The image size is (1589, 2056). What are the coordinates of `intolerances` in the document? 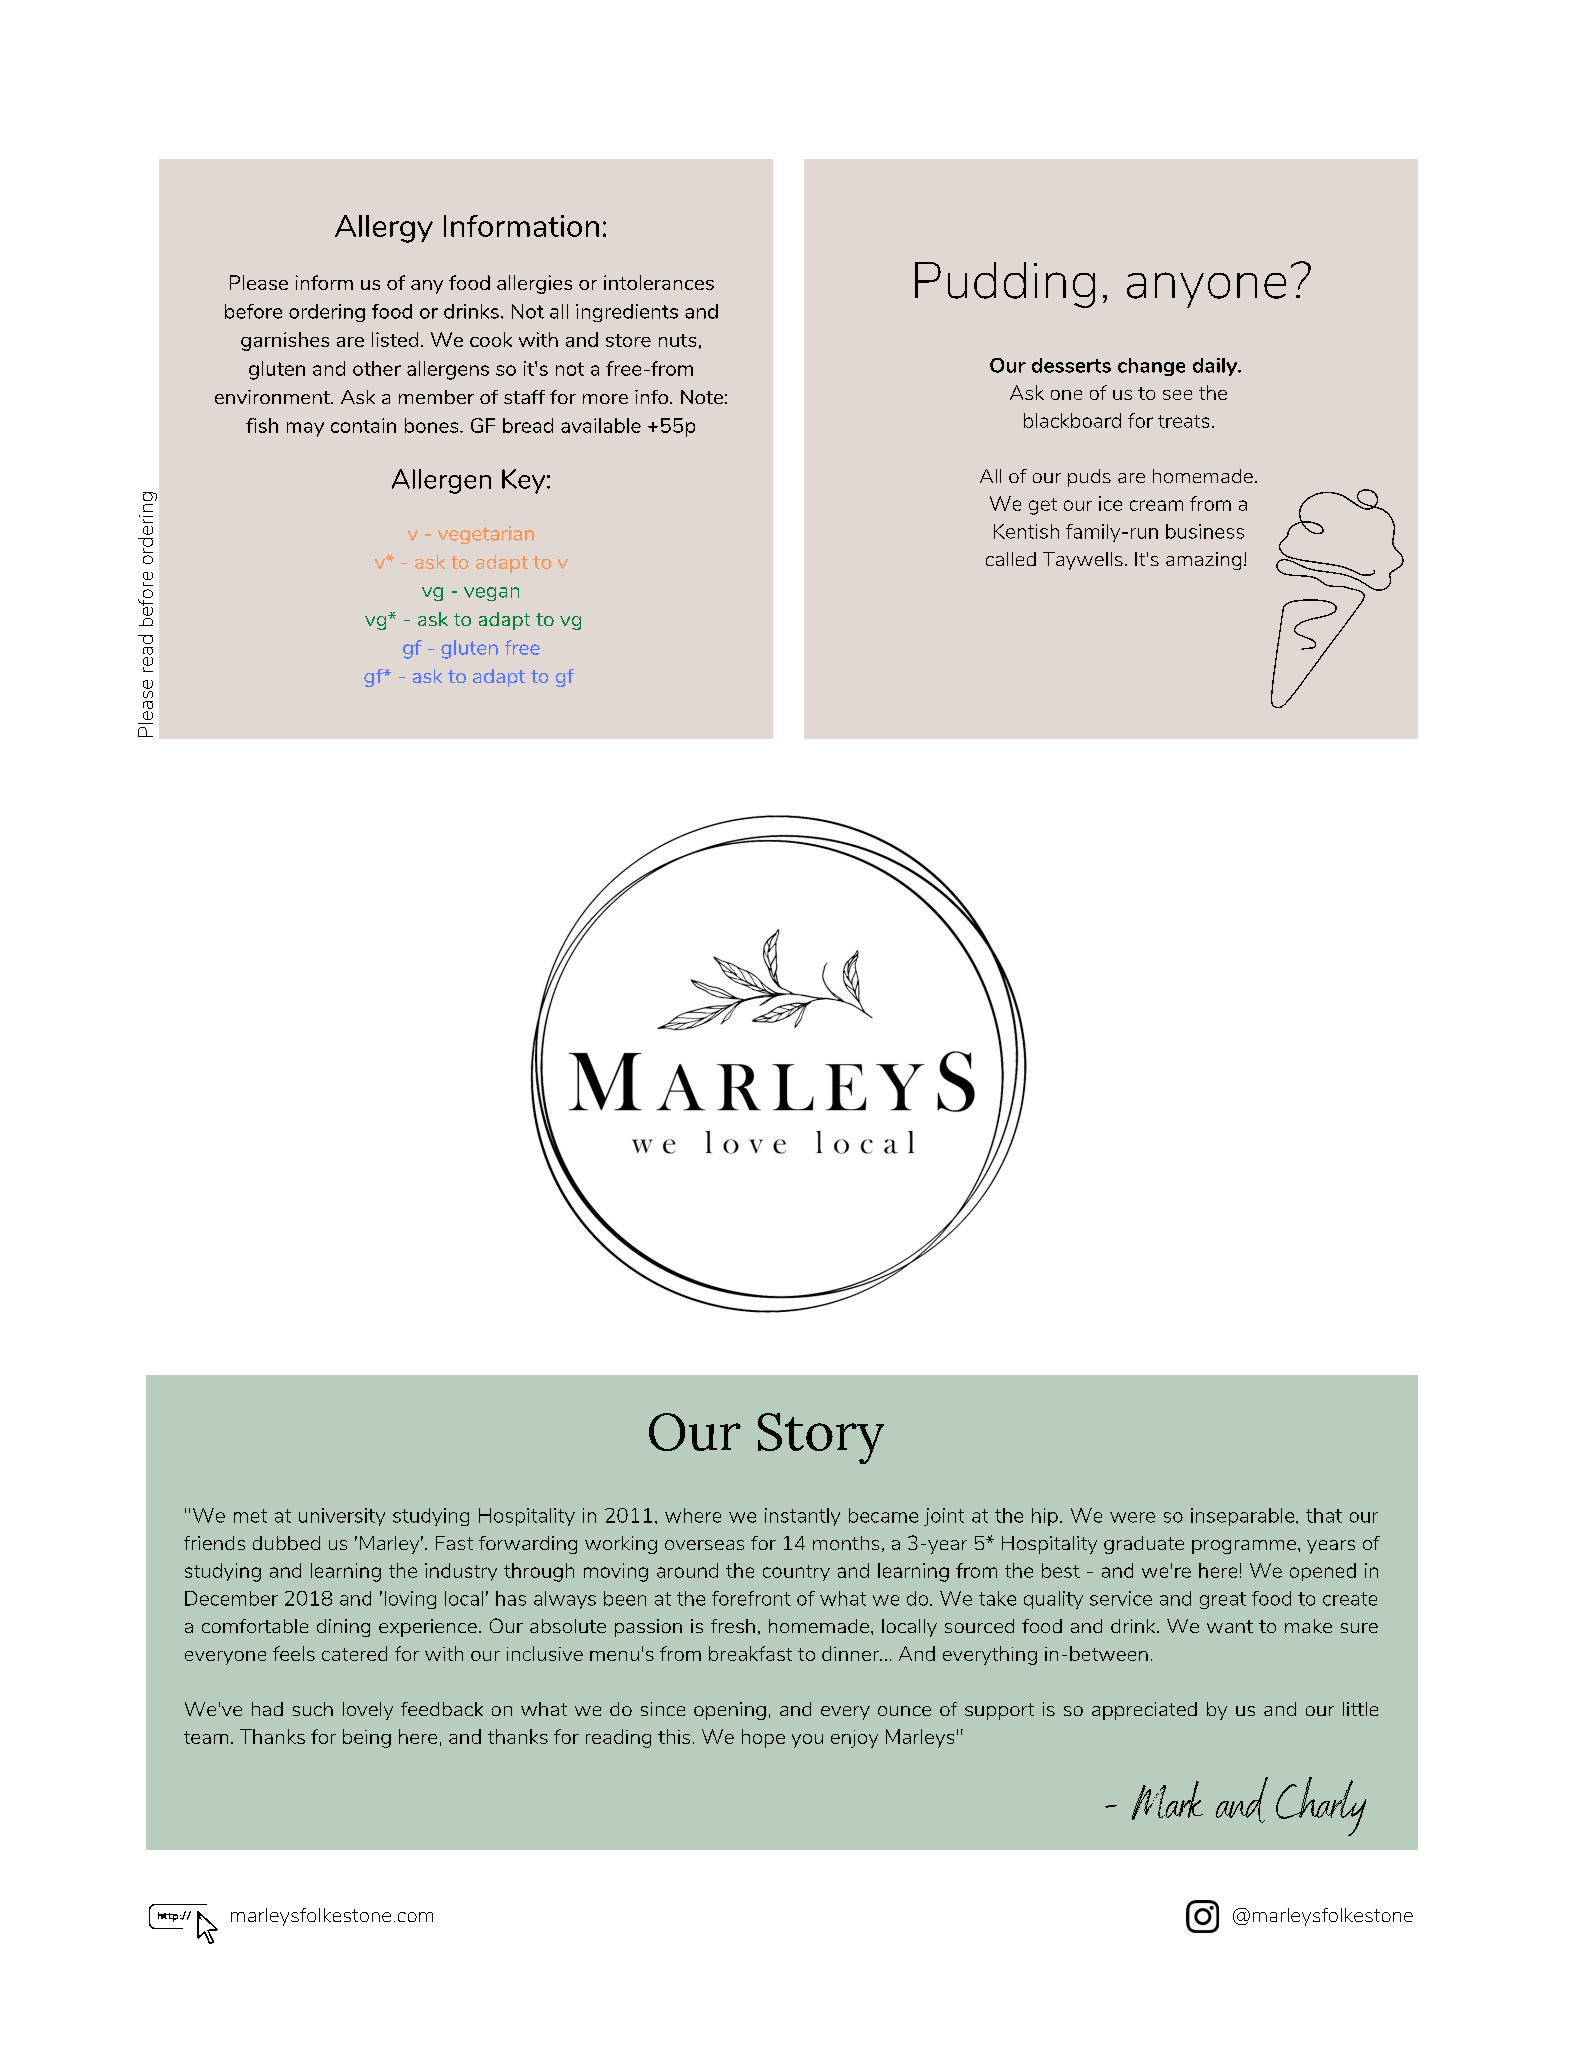 It's located at (659, 282).
